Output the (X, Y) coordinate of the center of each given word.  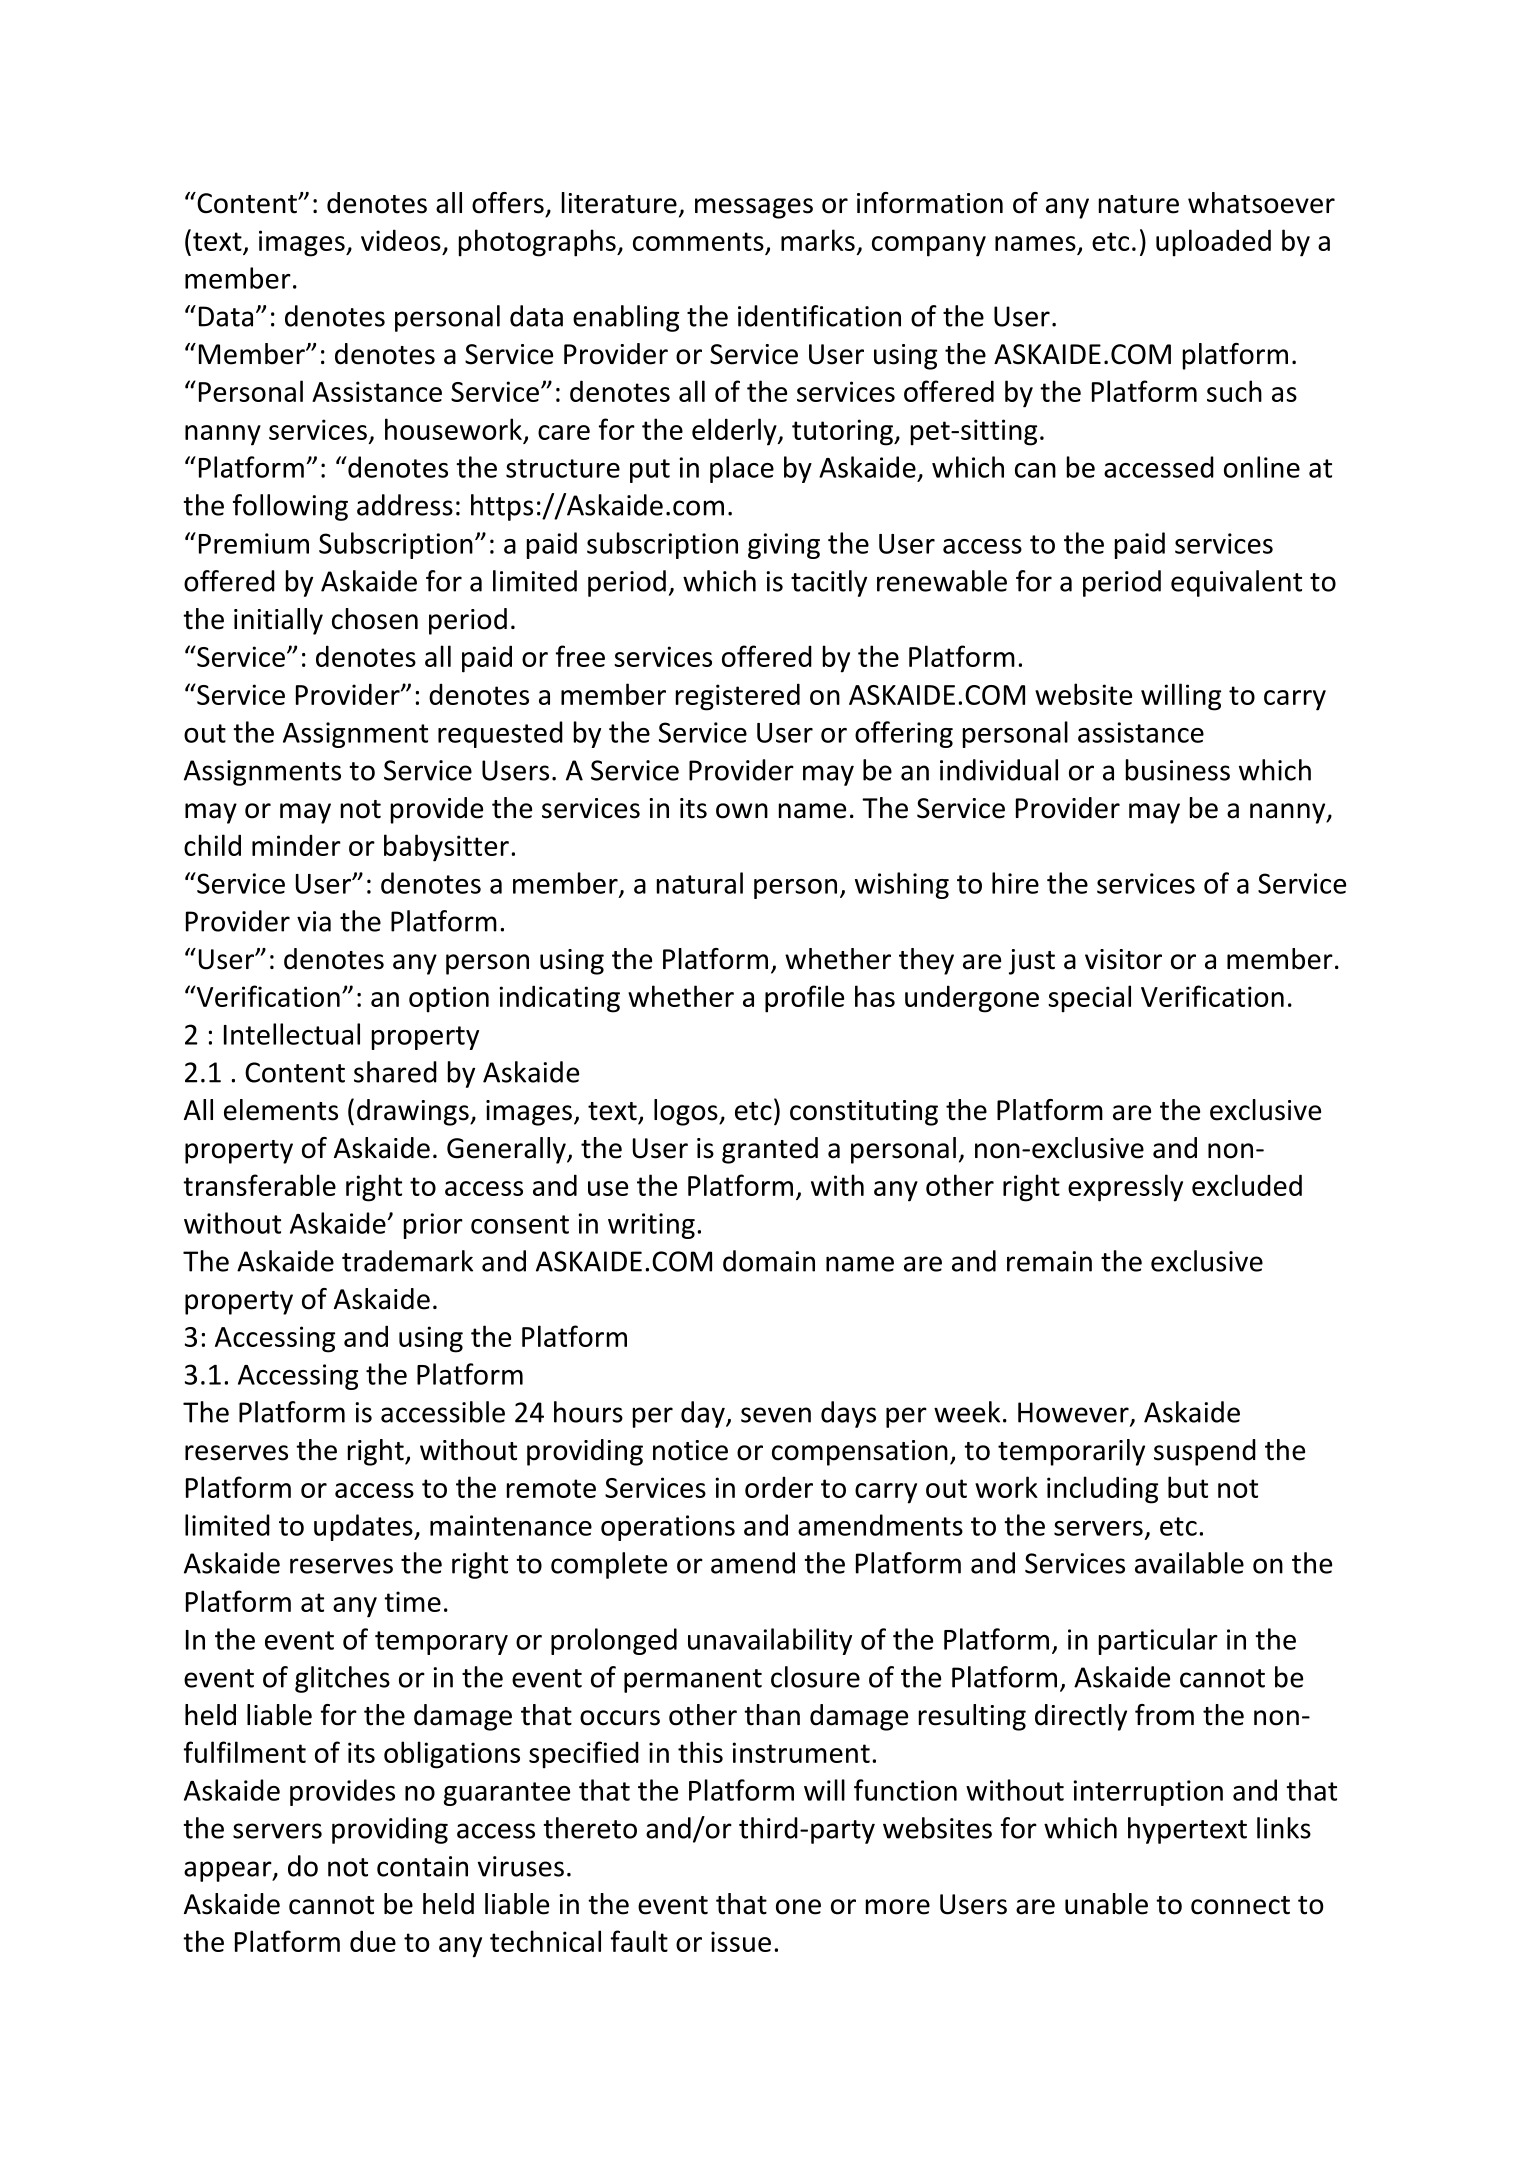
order (779, 1487)
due (373, 1941)
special (1089, 999)
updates (364, 1527)
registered (738, 697)
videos (401, 240)
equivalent (1236, 583)
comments (698, 241)
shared (395, 1072)
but (1188, 1487)
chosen (375, 619)
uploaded (1213, 243)
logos (687, 1112)
